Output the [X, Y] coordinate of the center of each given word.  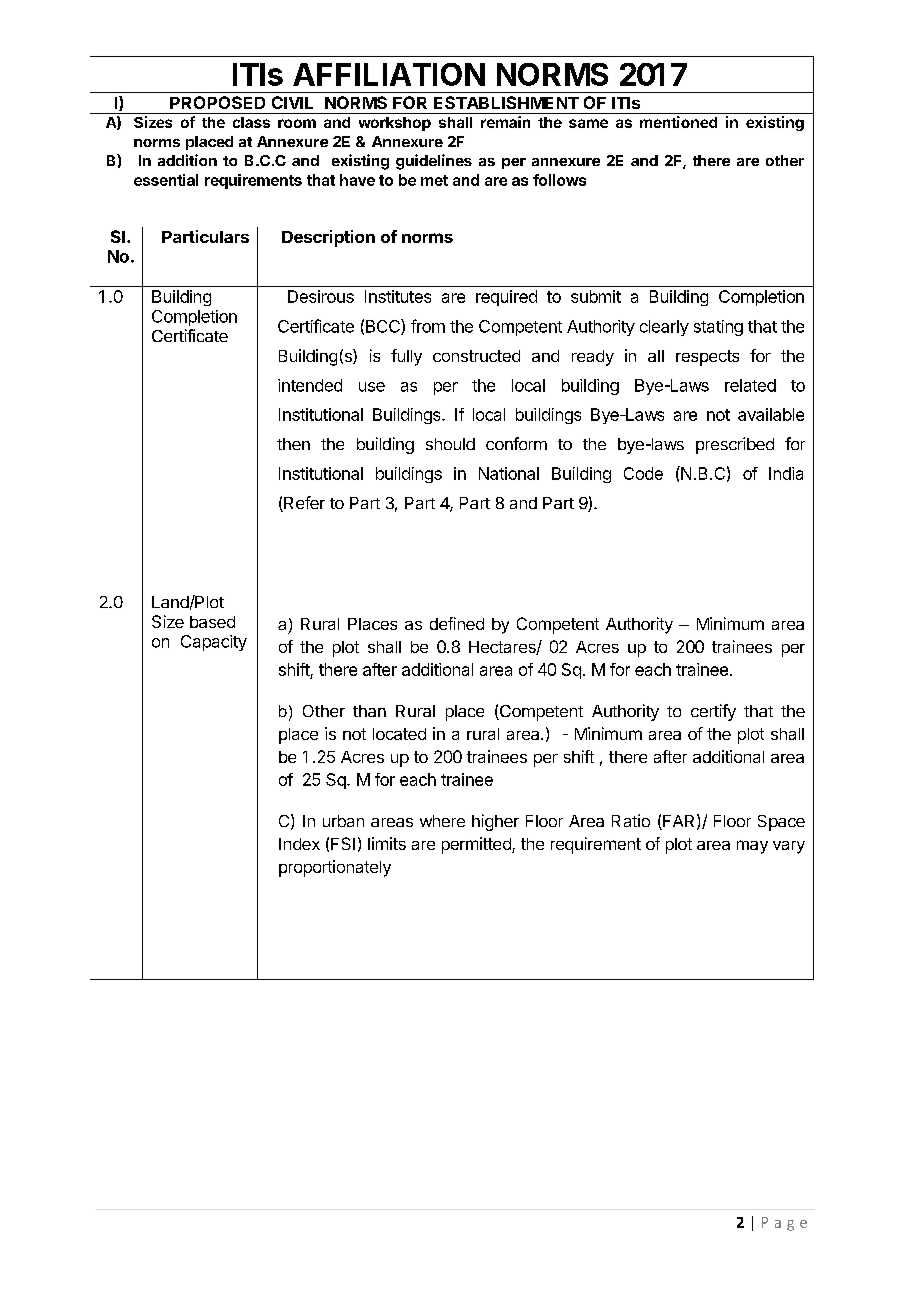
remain [505, 122]
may [752, 847]
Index [299, 844]
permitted [477, 845]
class [251, 122]
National [509, 473]
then [293, 444]
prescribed [735, 445]
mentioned [678, 122]
